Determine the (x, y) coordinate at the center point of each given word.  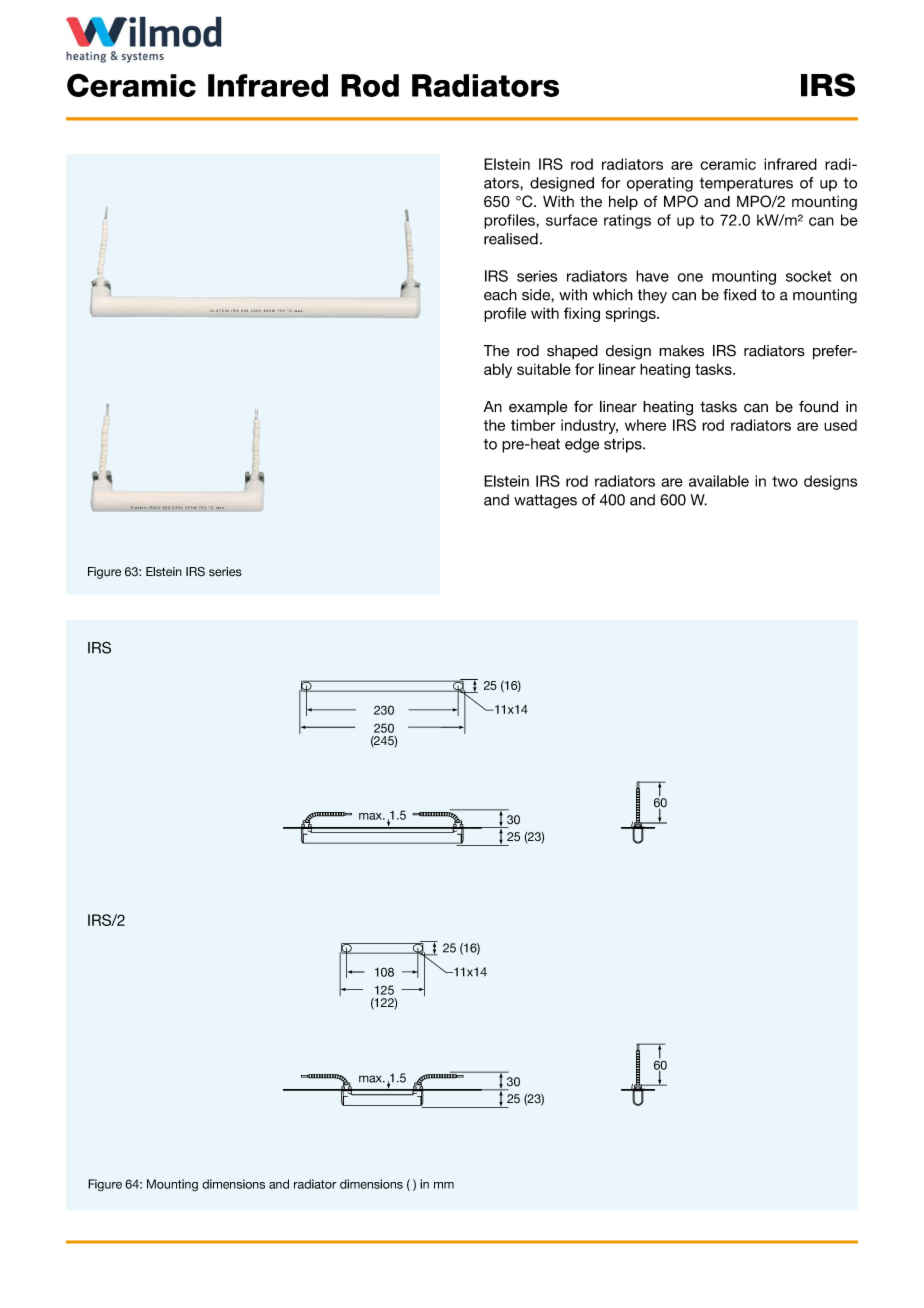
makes (681, 351)
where (645, 425)
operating (660, 184)
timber (533, 425)
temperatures (746, 184)
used (840, 425)
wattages (545, 501)
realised (511, 239)
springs (632, 315)
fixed (739, 295)
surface (572, 220)
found (818, 407)
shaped (572, 352)
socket (808, 276)
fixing (582, 314)
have (652, 276)
